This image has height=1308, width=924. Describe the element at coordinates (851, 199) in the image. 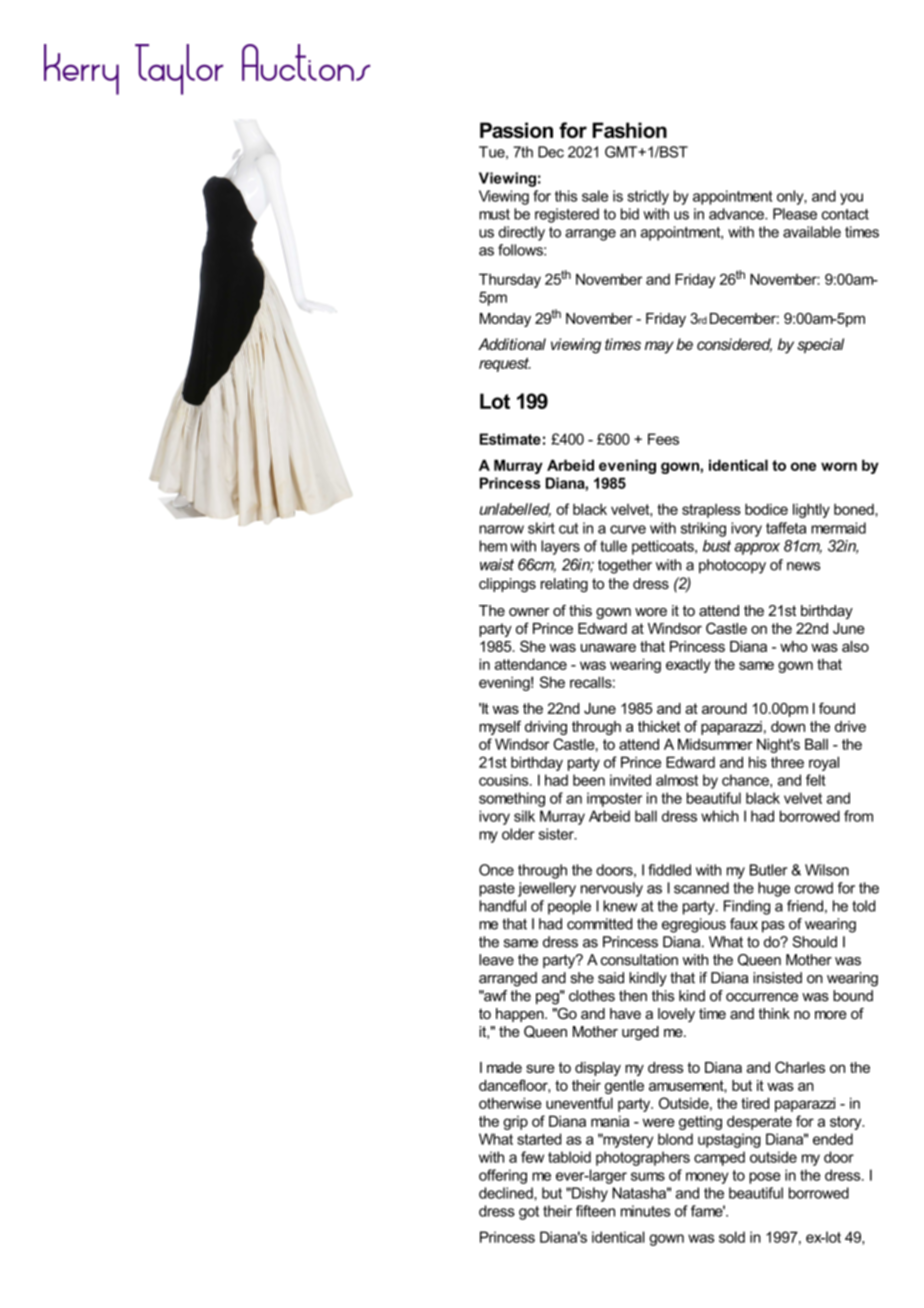

I see `you` at that location.
